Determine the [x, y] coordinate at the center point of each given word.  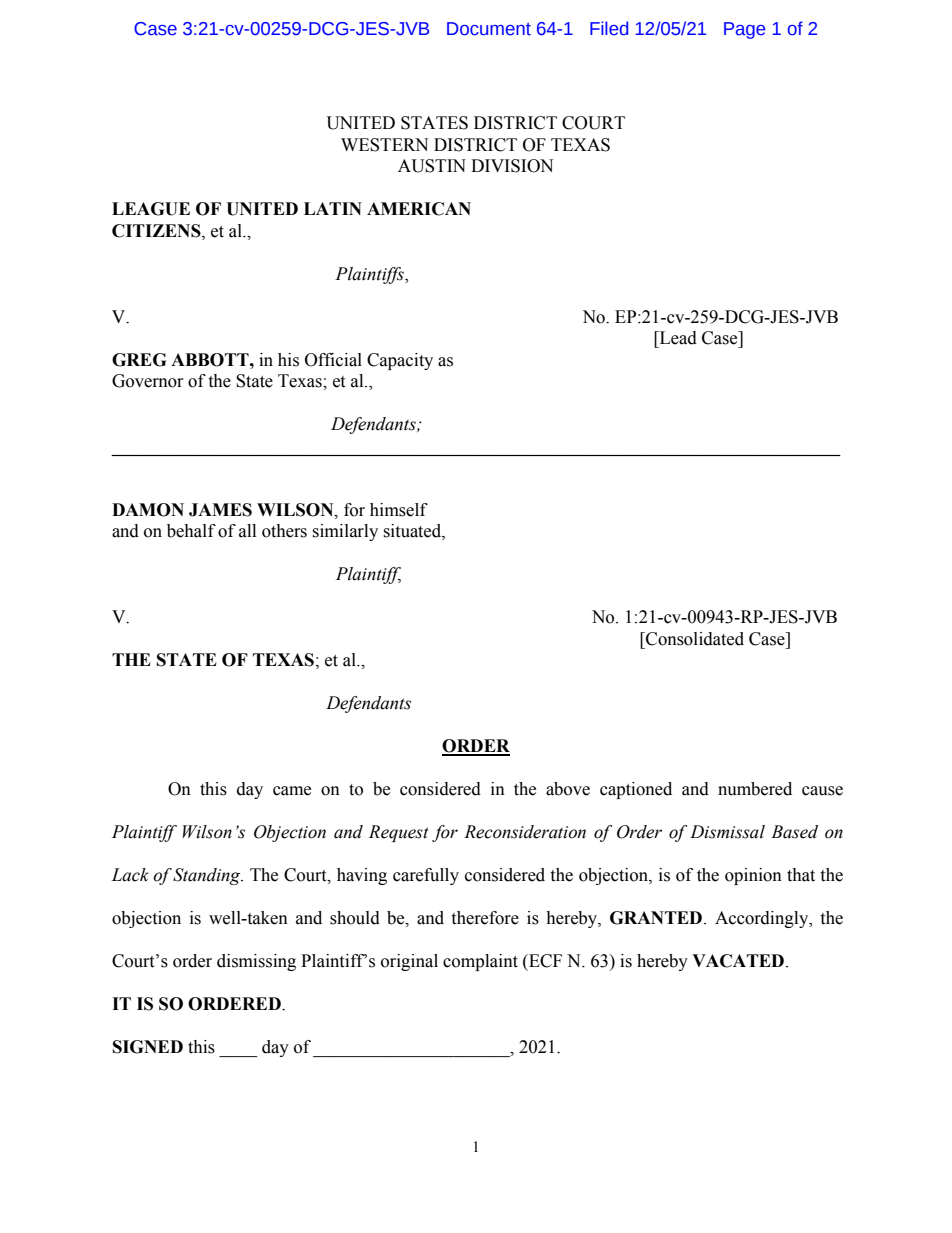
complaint [480, 962]
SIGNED [148, 1047]
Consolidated [694, 639]
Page [744, 30]
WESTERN [384, 145]
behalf [191, 531]
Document [489, 29]
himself [399, 510]
